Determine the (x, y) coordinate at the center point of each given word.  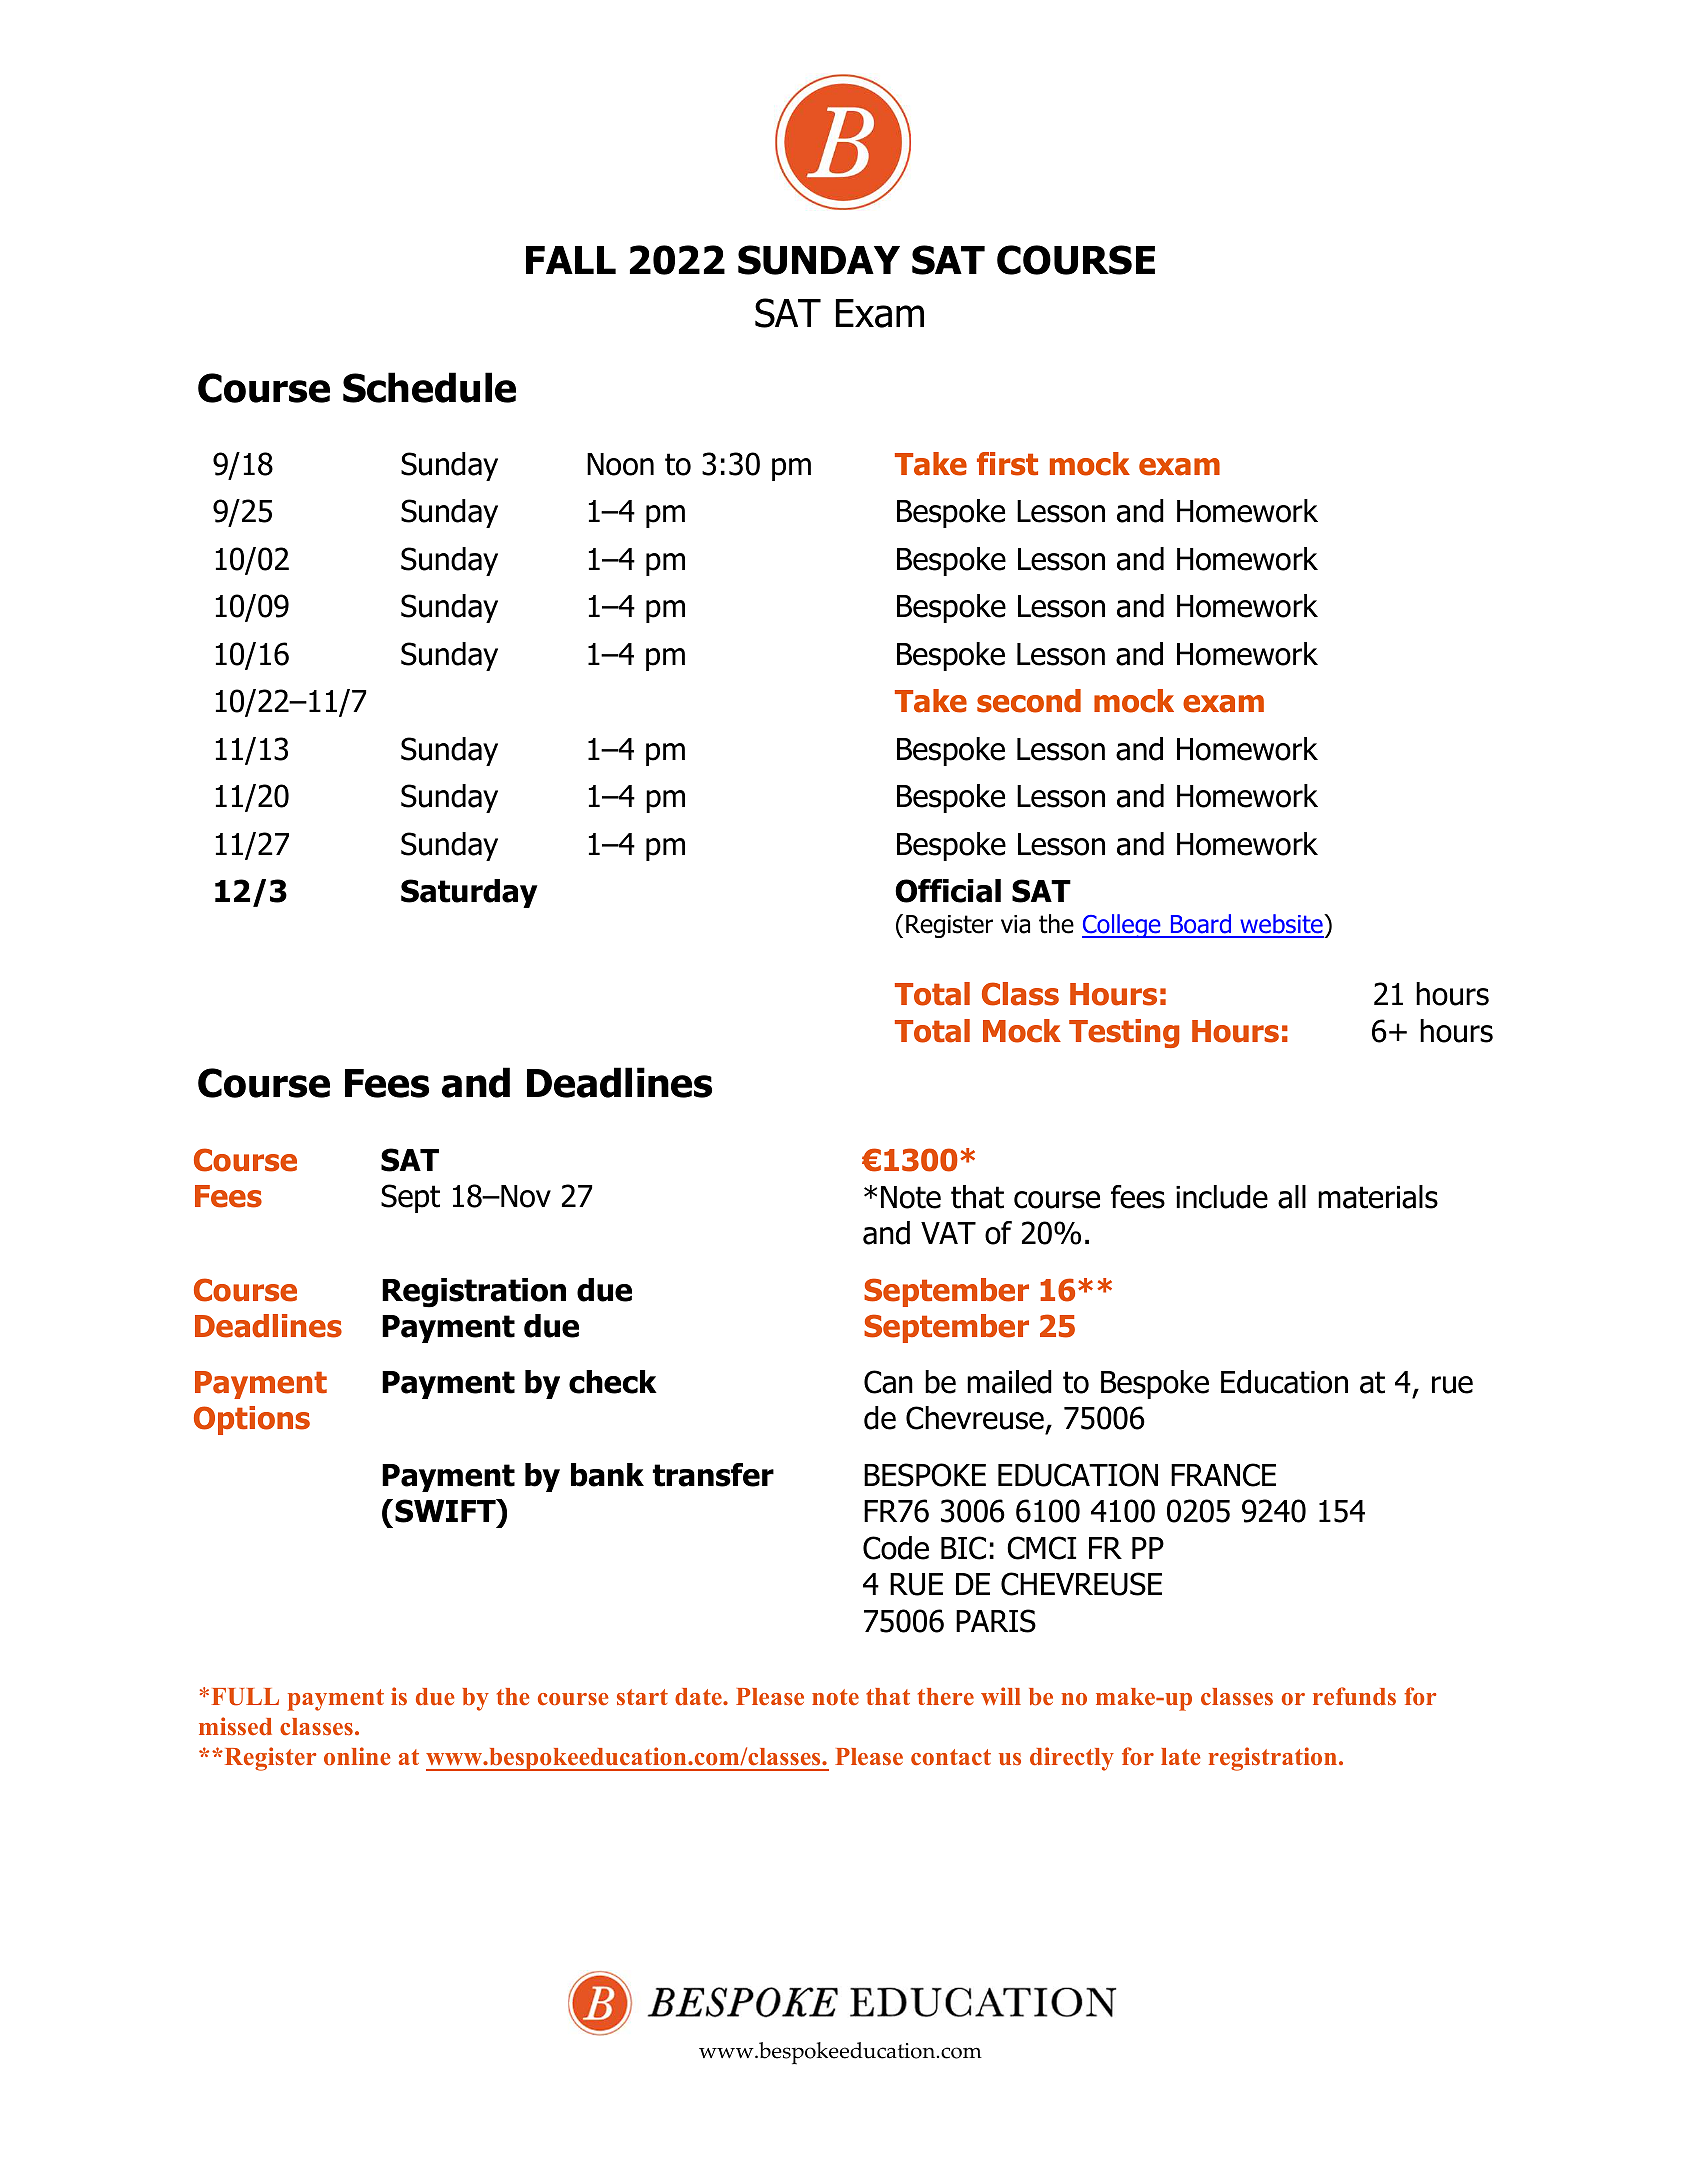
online (357, 1756)
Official (948, 891)
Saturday (469, 893)
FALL (571, 260)
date (699, 1696)
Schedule (429, 387)
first (1007, 464)
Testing (1124, 1033)
